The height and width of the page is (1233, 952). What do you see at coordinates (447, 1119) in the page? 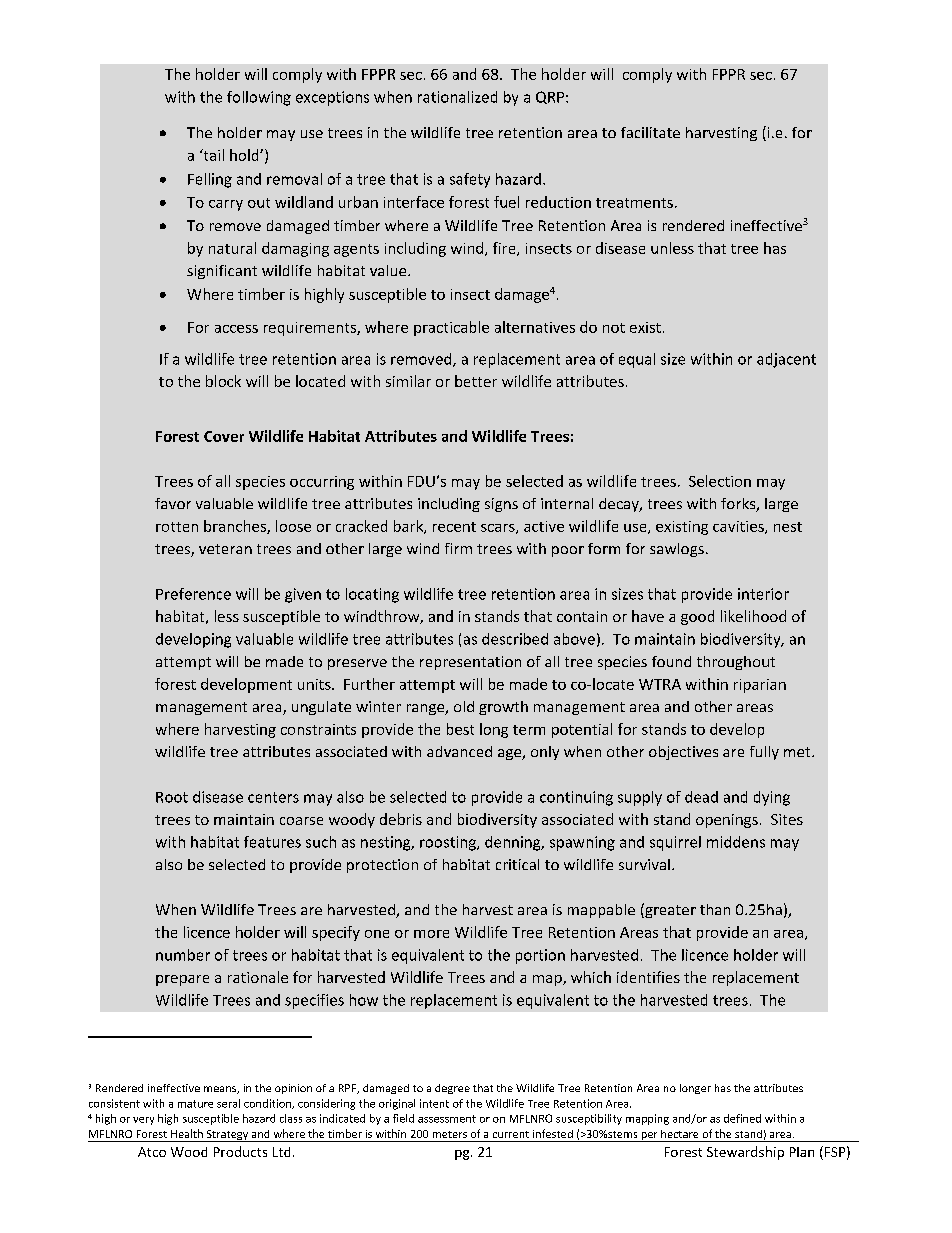
I see `assessment` at bounding box center [447, 1119].
